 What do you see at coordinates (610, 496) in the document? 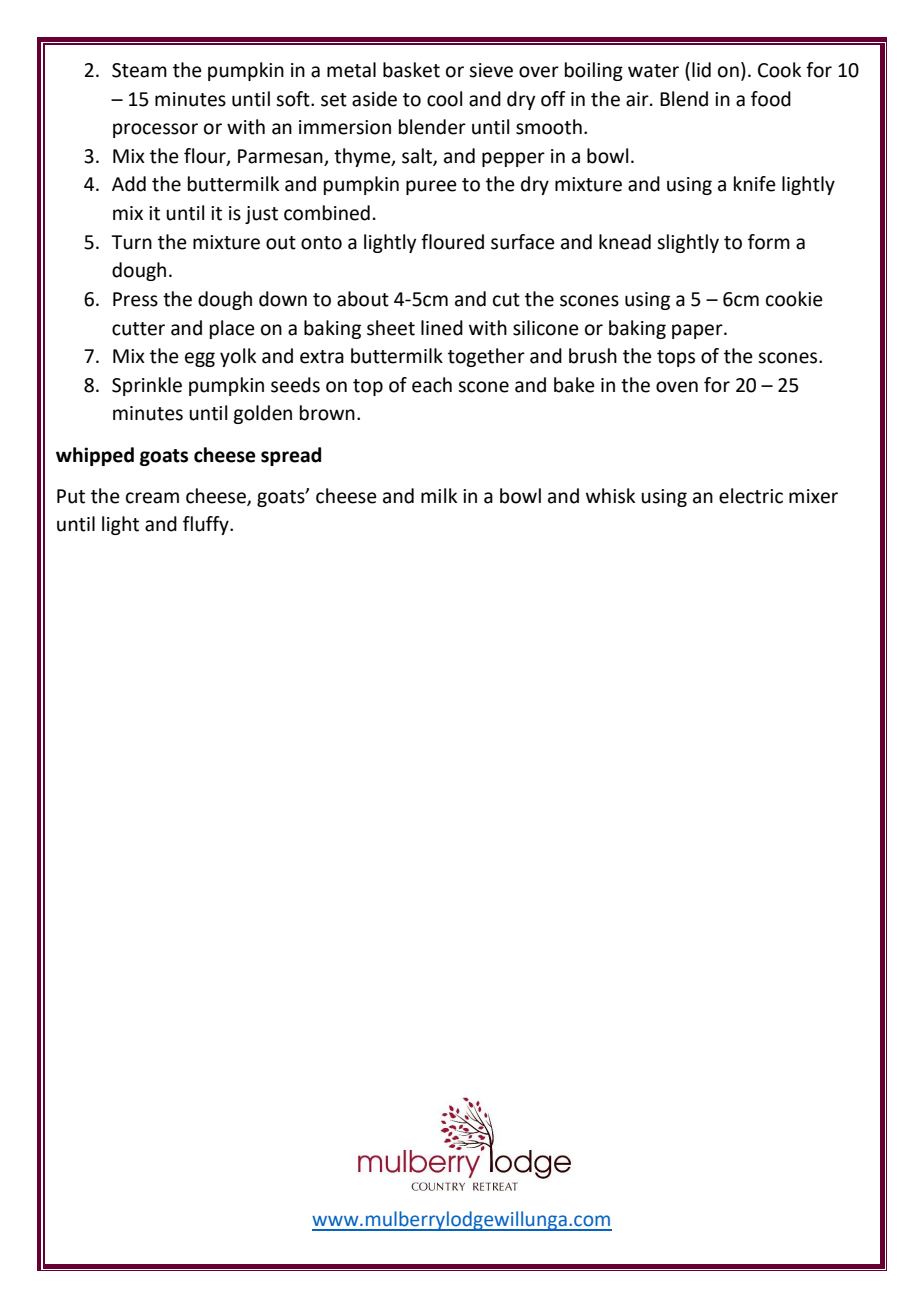
I see `whisk` at bounding box center [610, 496].
